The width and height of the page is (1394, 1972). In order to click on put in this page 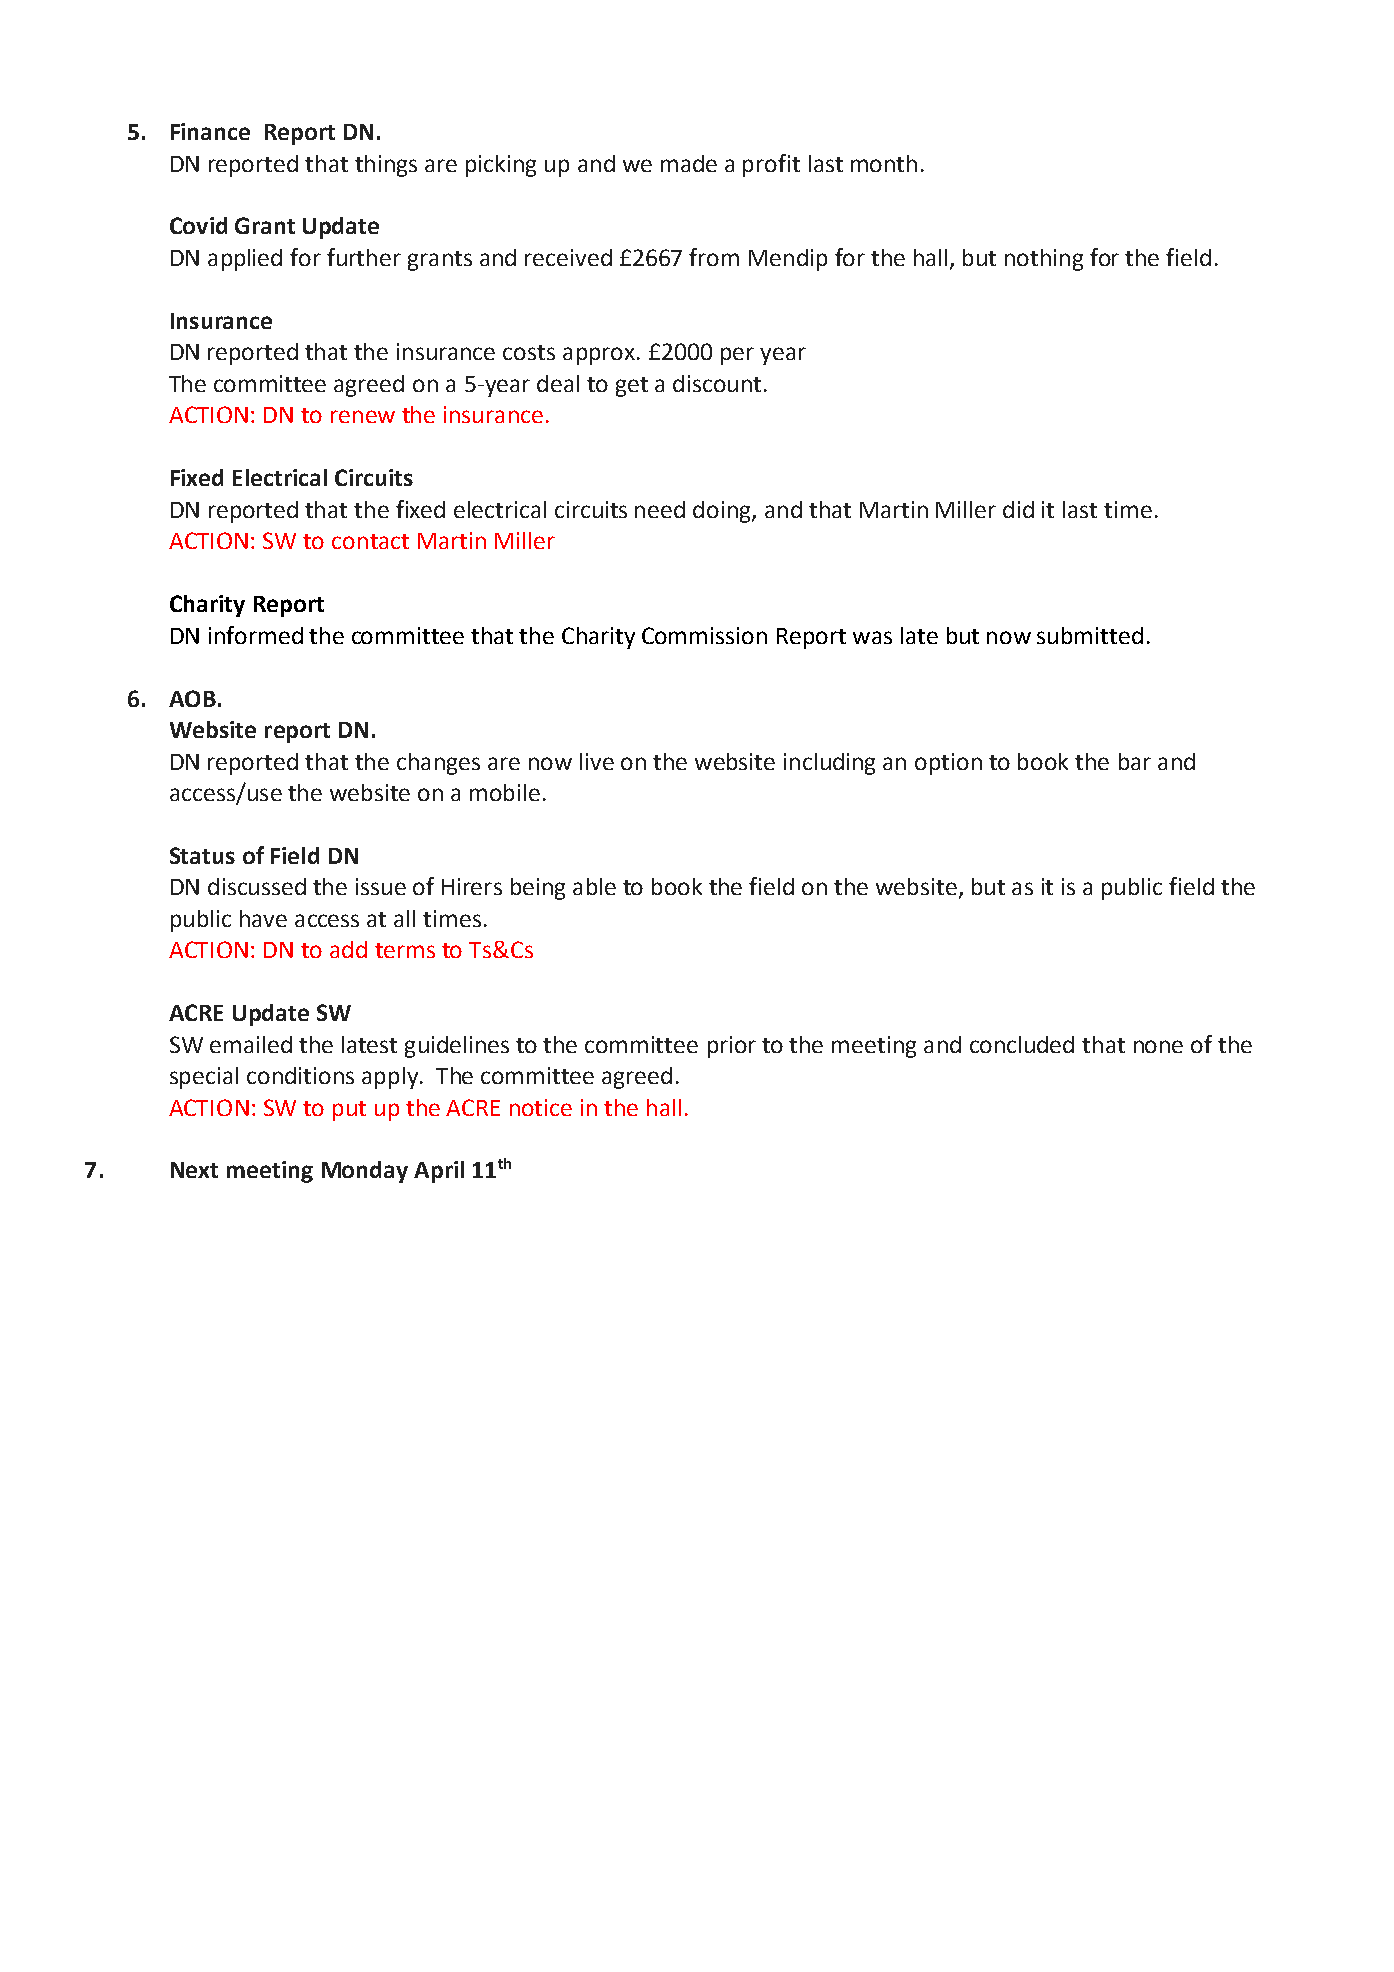, I will do `click(349, 1111)`.
